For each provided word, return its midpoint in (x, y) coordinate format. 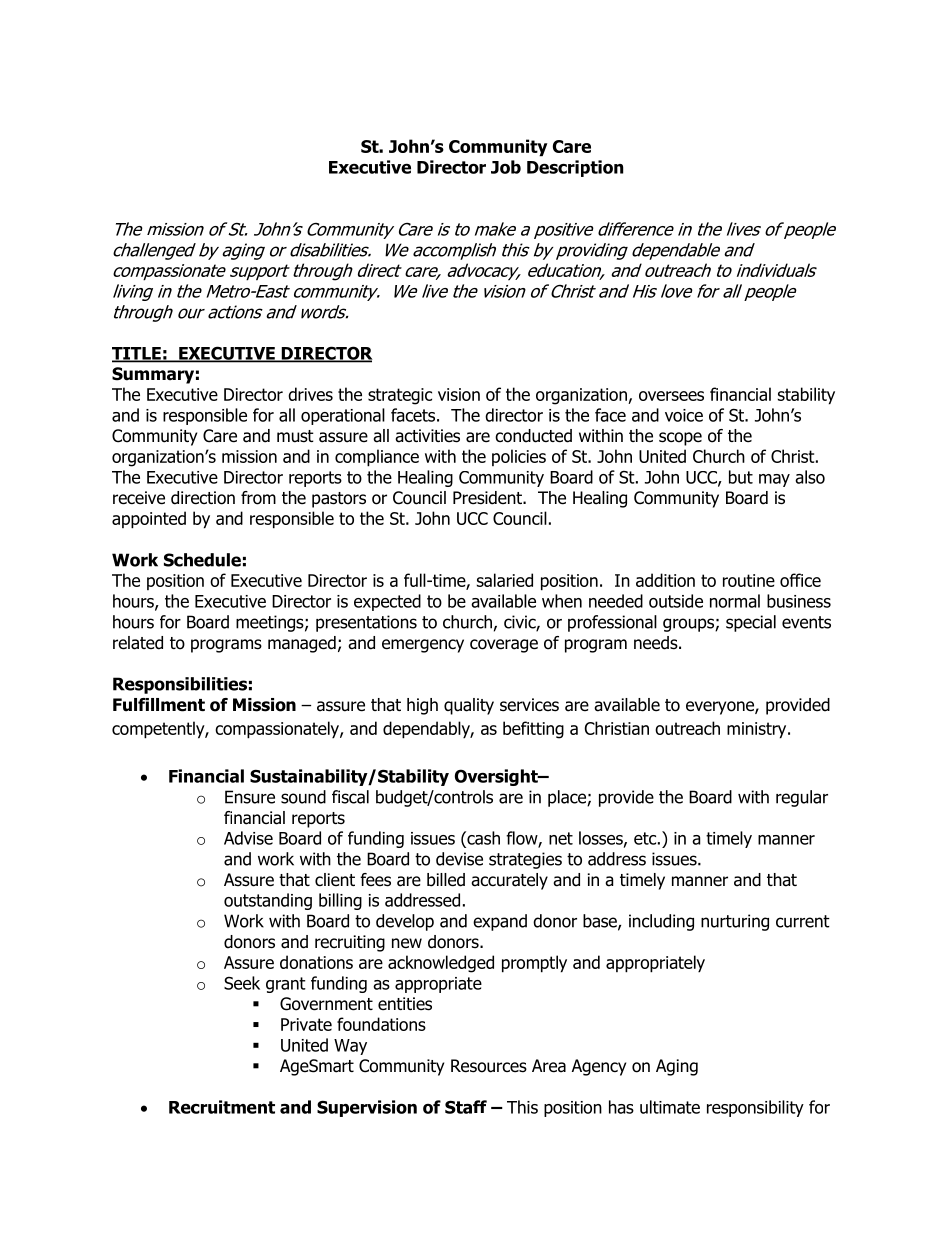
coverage (504, 646)
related (138, 643)
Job (506, 167)
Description (575, 168)
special (751, 623)
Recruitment (222, 1107)
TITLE (137, 354)
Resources (489, 1066)
